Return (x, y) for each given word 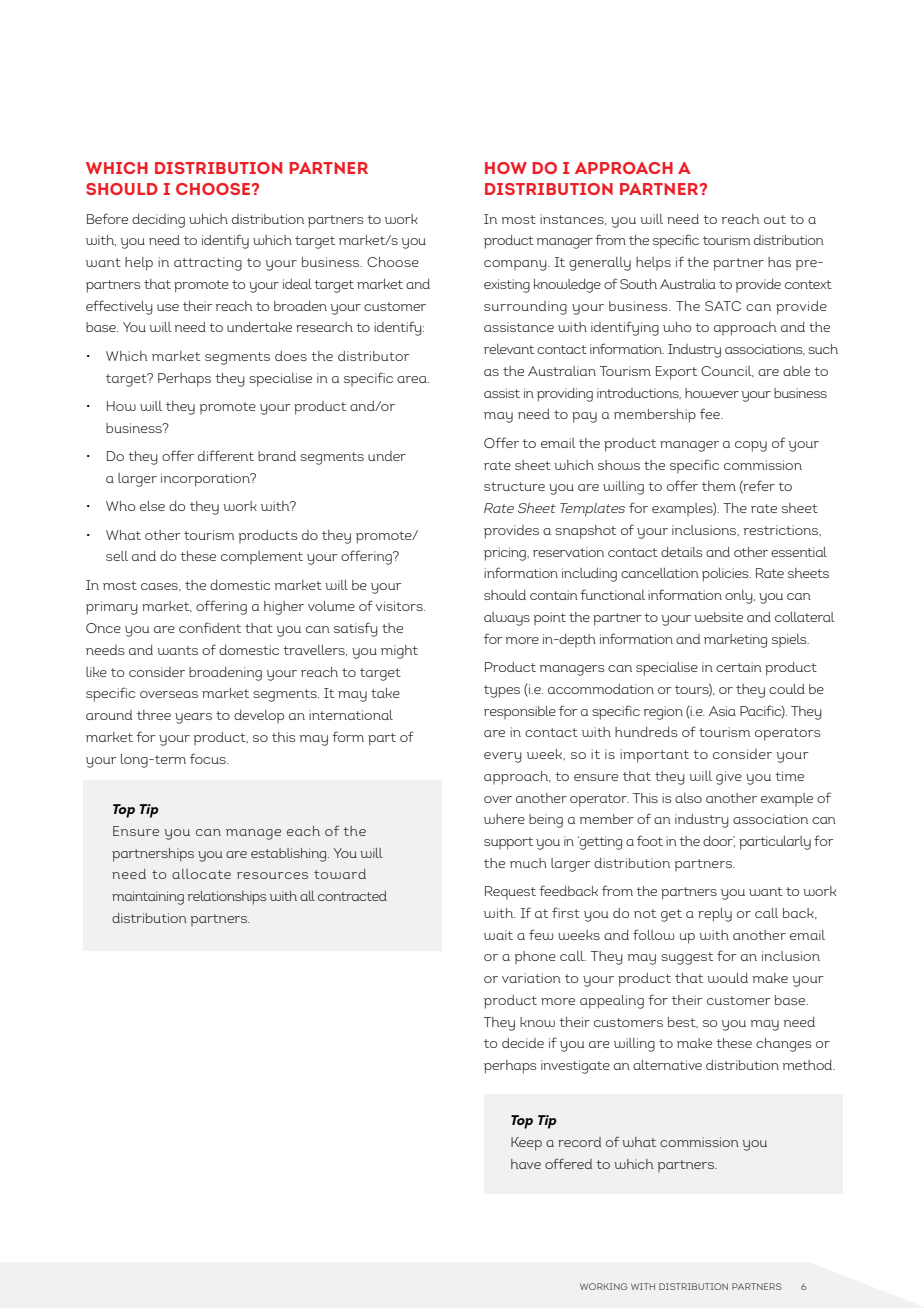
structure (514, 486)
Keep (526, 1144)
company (516, 265)
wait (498, 935)
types (502, 691)
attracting (208, 264)
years (193, 718)
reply (715, 915)
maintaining (148, 898)
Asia (722, 711)
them (719, 486)
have (526, 1164)
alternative (667, 1065)
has (779, 262)
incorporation (206, 480)
